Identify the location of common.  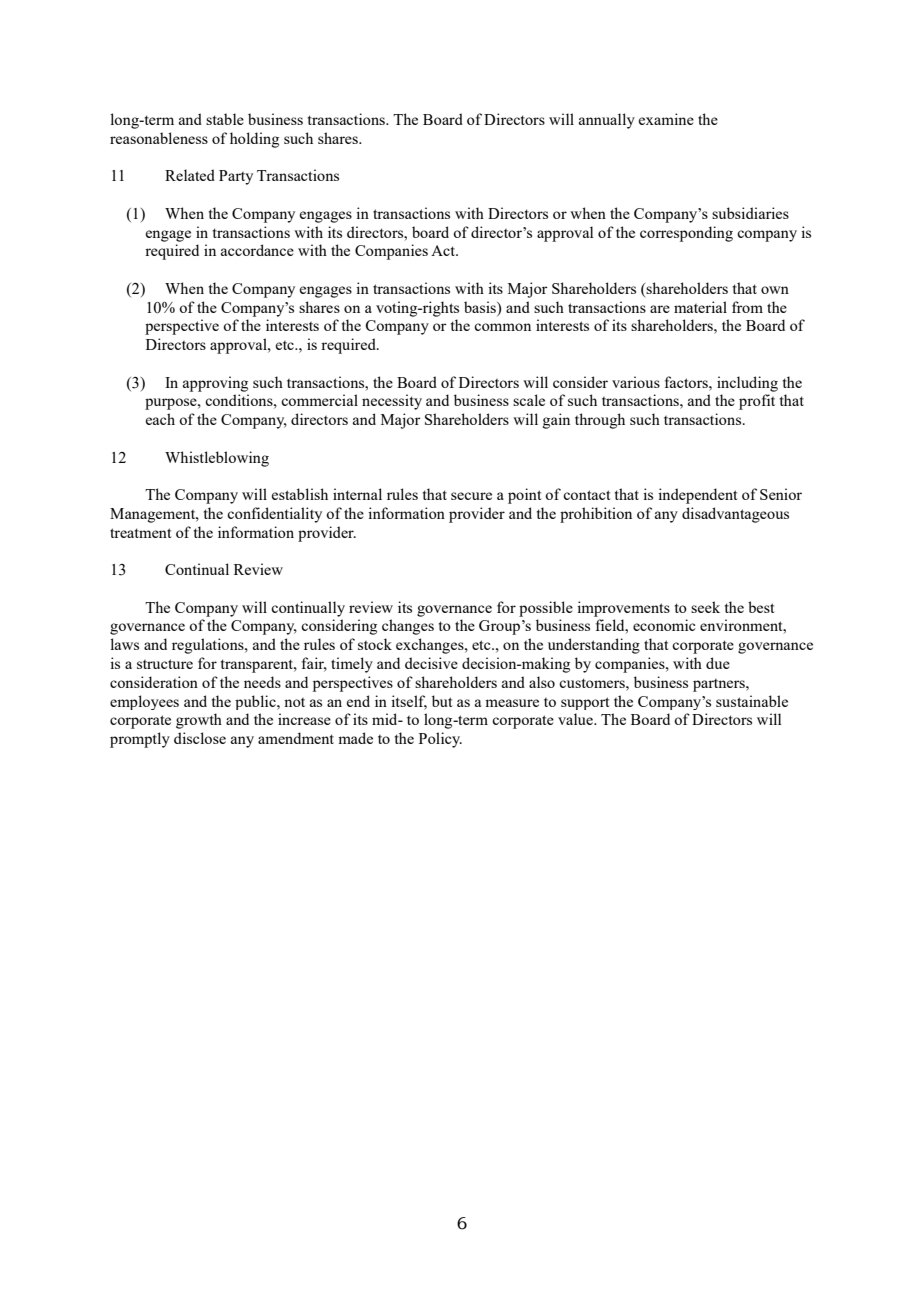
(502, 327).
